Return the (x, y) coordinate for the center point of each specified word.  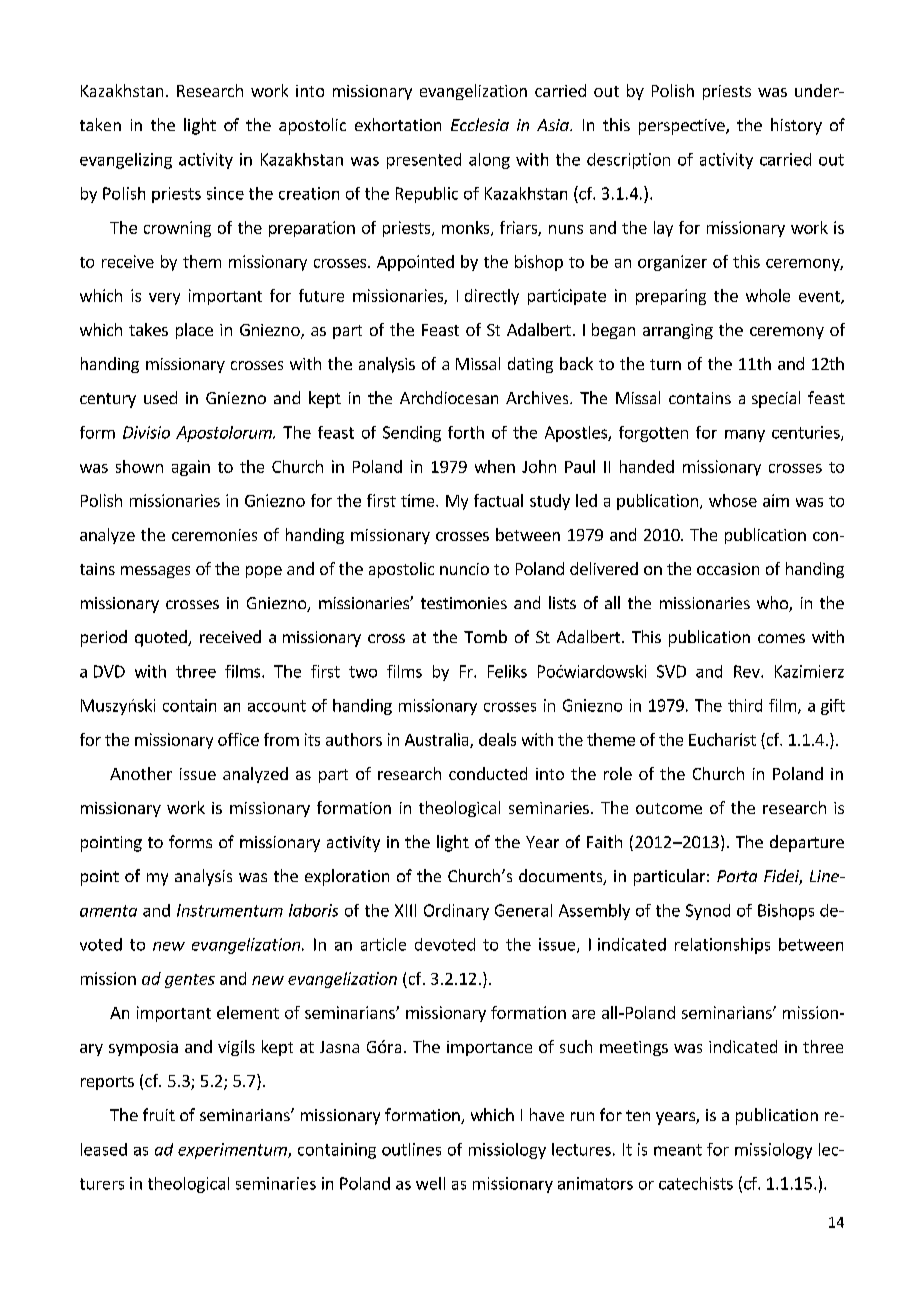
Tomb (485, 636)
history (796, 126)
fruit (159, 1114)
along (489, 161)
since (225, 193)
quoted (162, 638)
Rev (748, 671)
